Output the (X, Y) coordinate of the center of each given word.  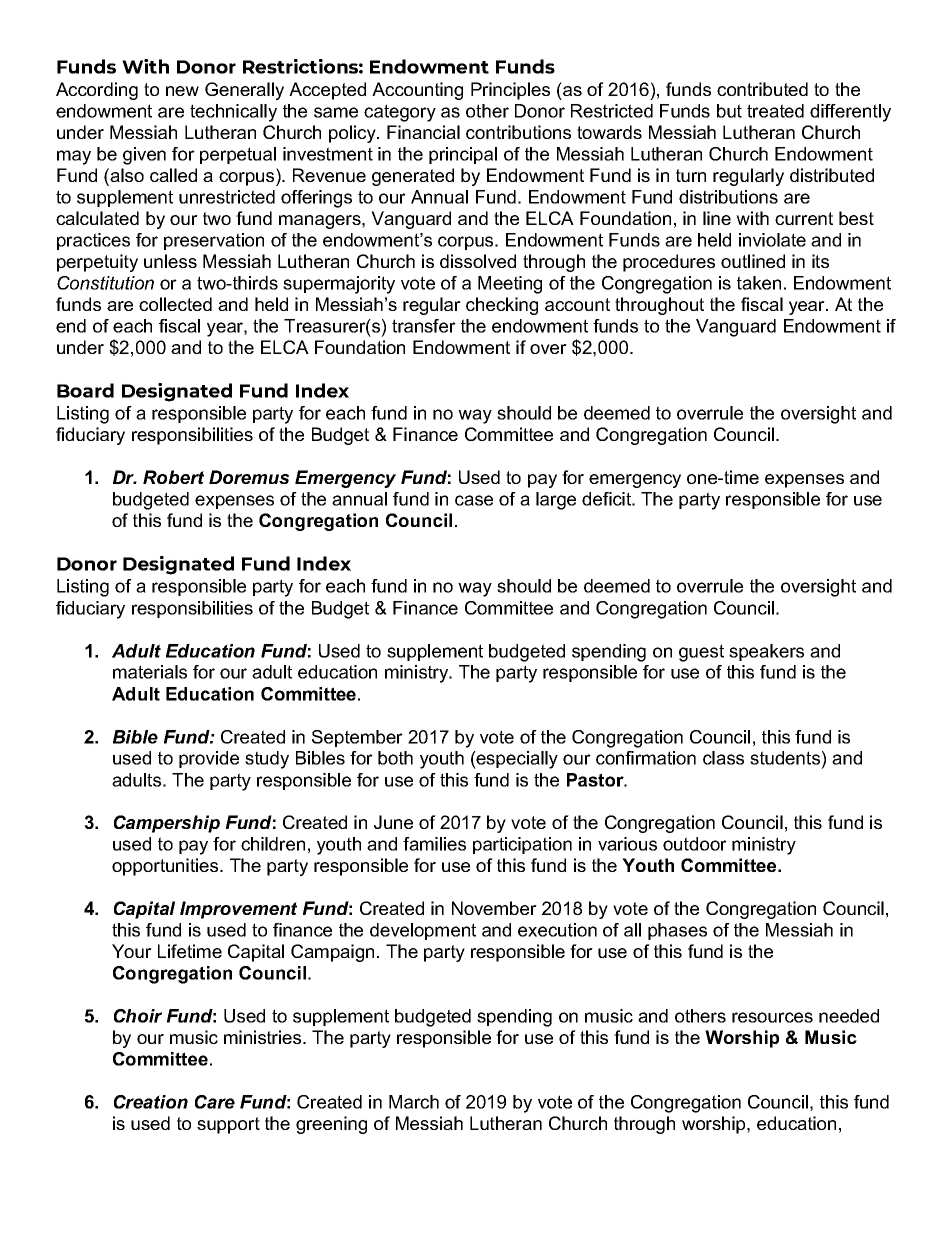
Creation (151, 1102)
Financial (423, 132)
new (182, 91)
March (414, 1102)
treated (775, 111)
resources (772, 1017)
